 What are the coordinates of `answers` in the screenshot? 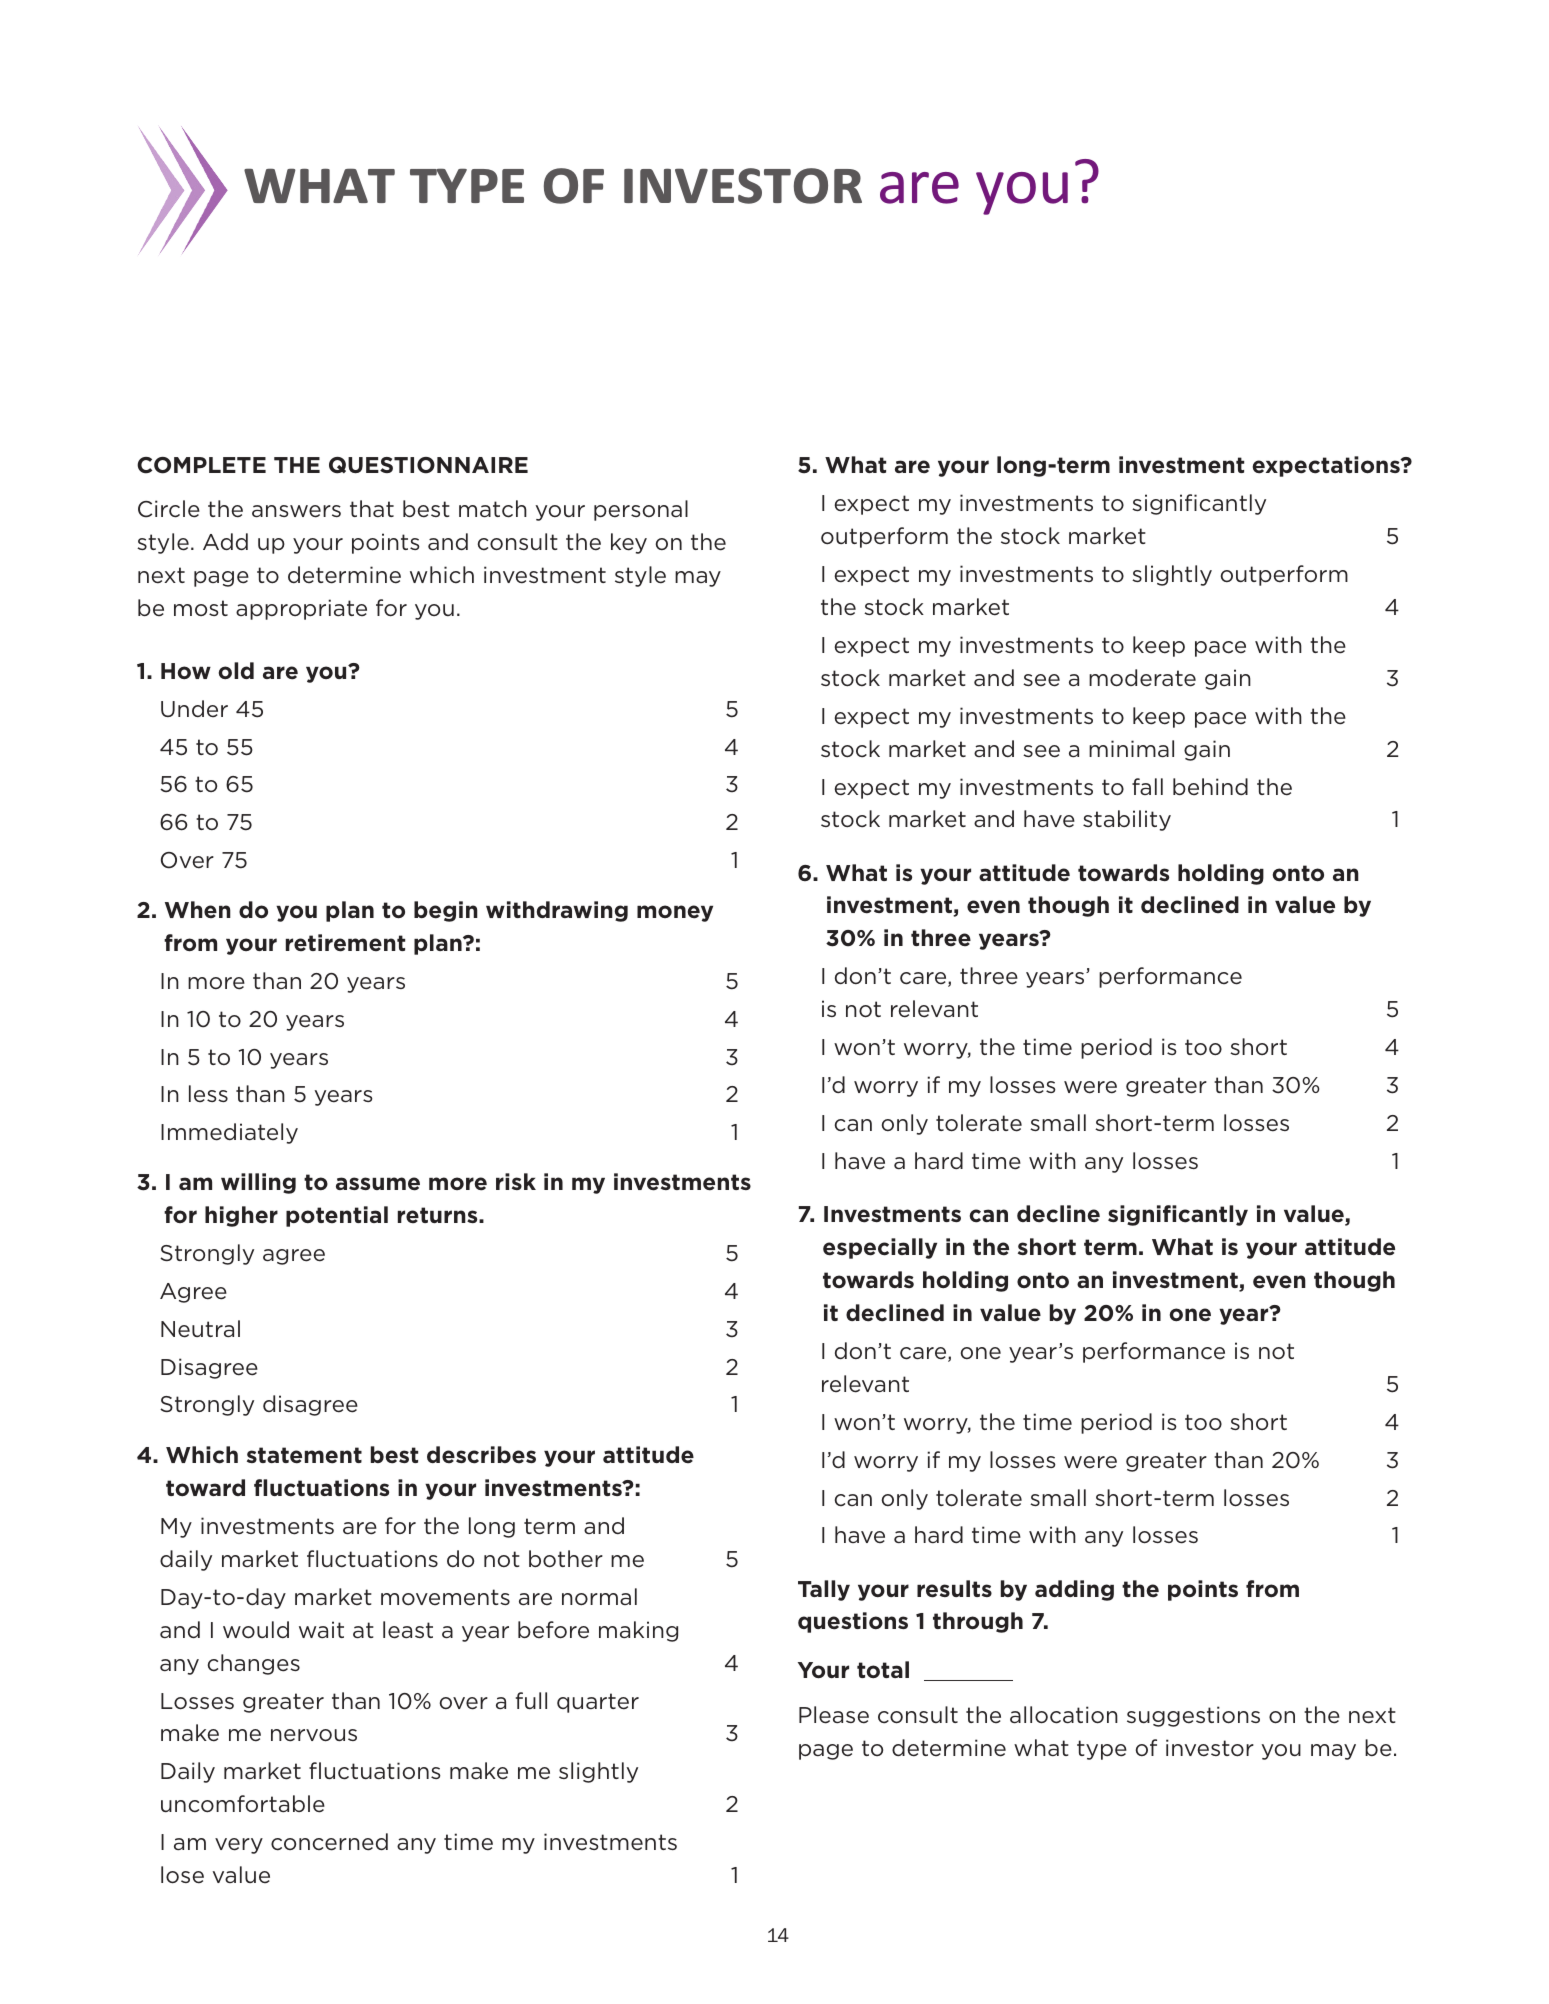 It's located at (296, 511).
